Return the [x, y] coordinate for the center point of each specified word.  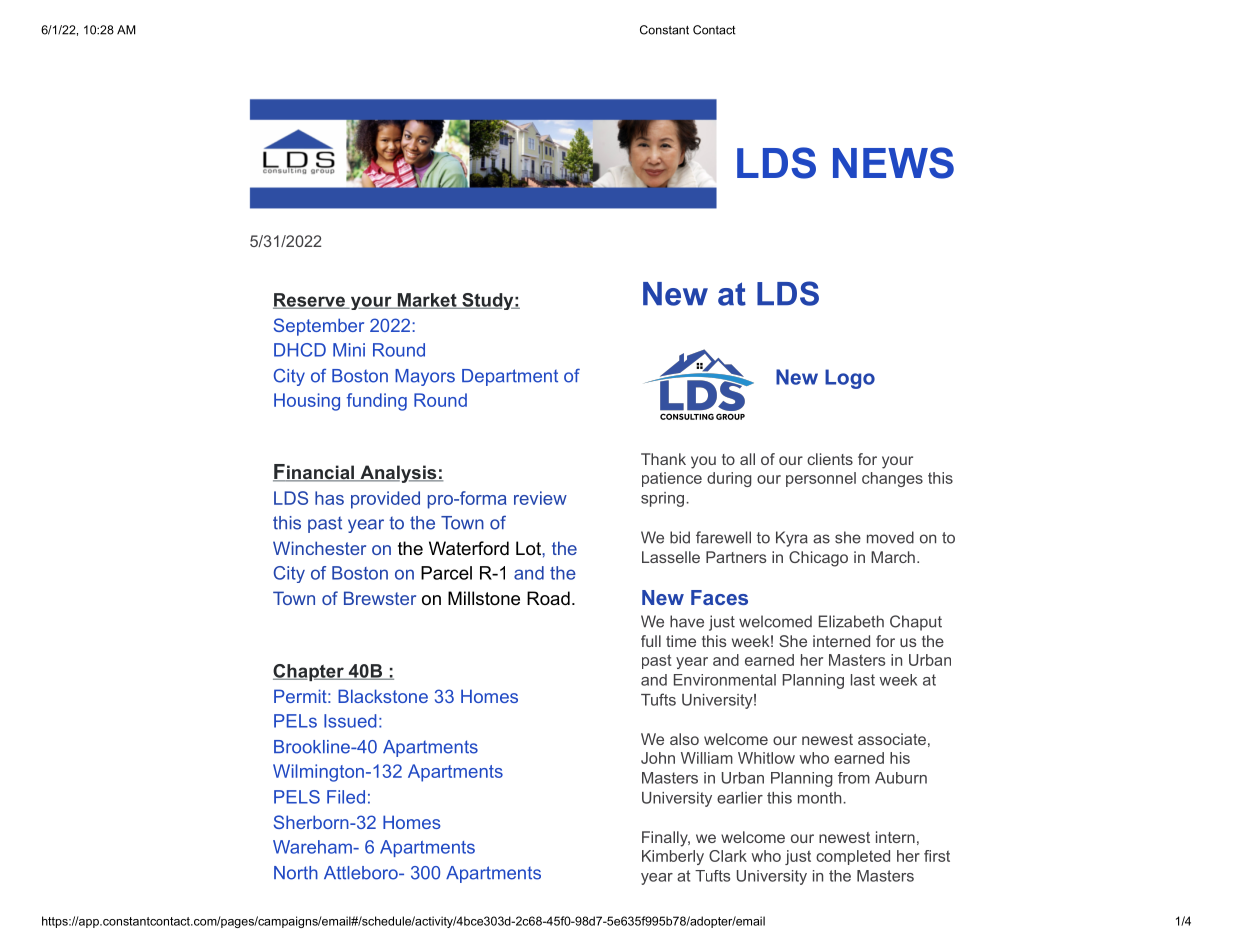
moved [890, 537]
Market [427, 301]
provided [385, 500]
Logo [850, 379]
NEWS [893, 163]
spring [664, 499]
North [296, 873]
